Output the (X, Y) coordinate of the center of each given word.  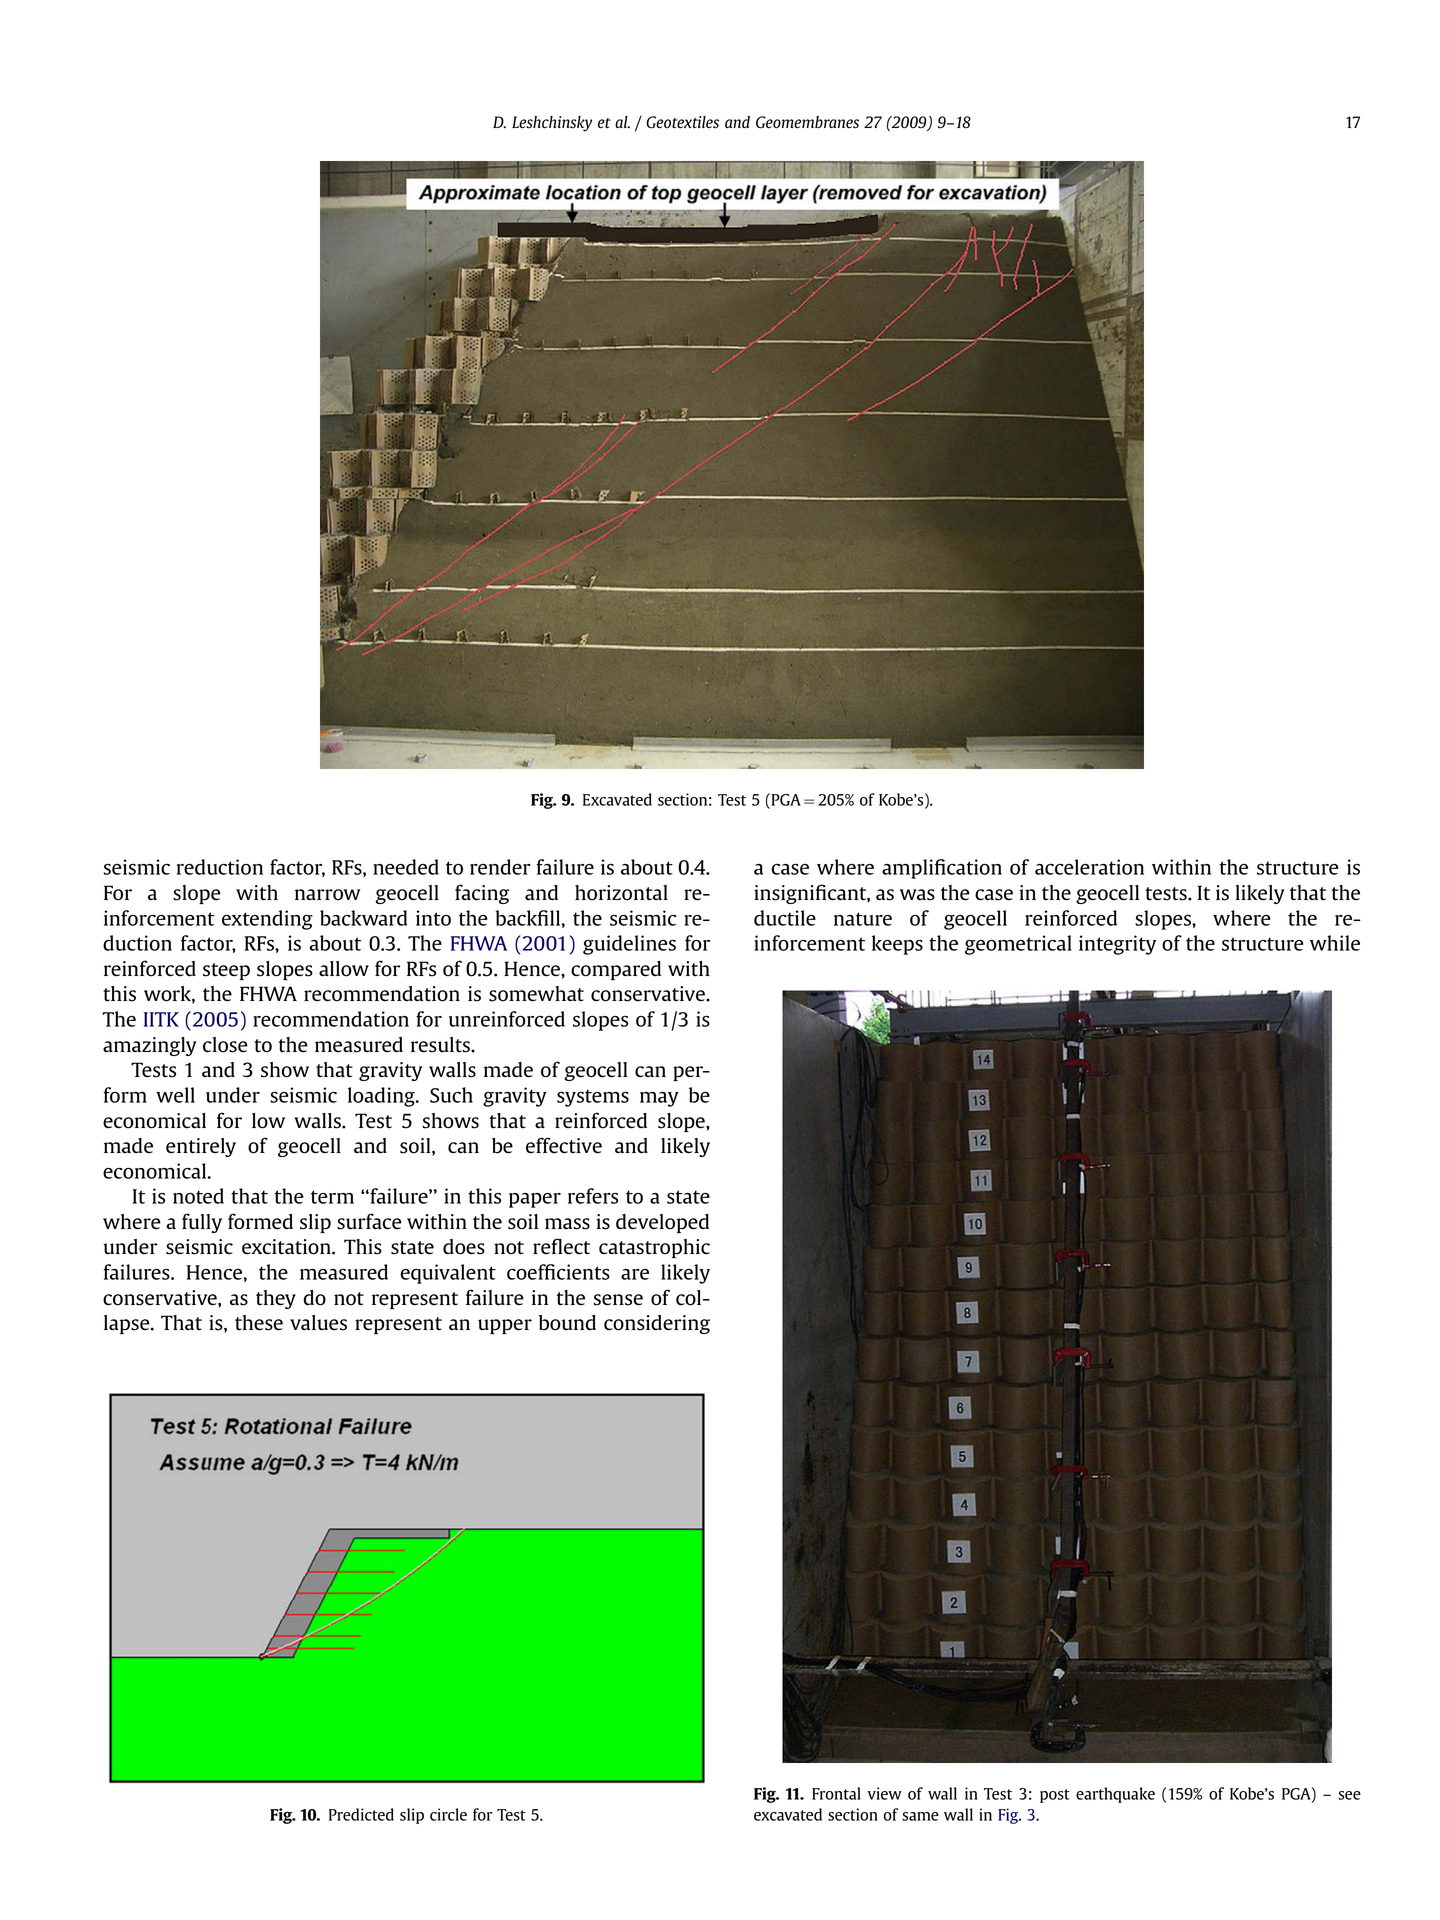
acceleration (1089, 867)
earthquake (1115, 1795)
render (500, 867)
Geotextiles (682, 122)
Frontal (836, 1793)
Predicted (361, 1814)
